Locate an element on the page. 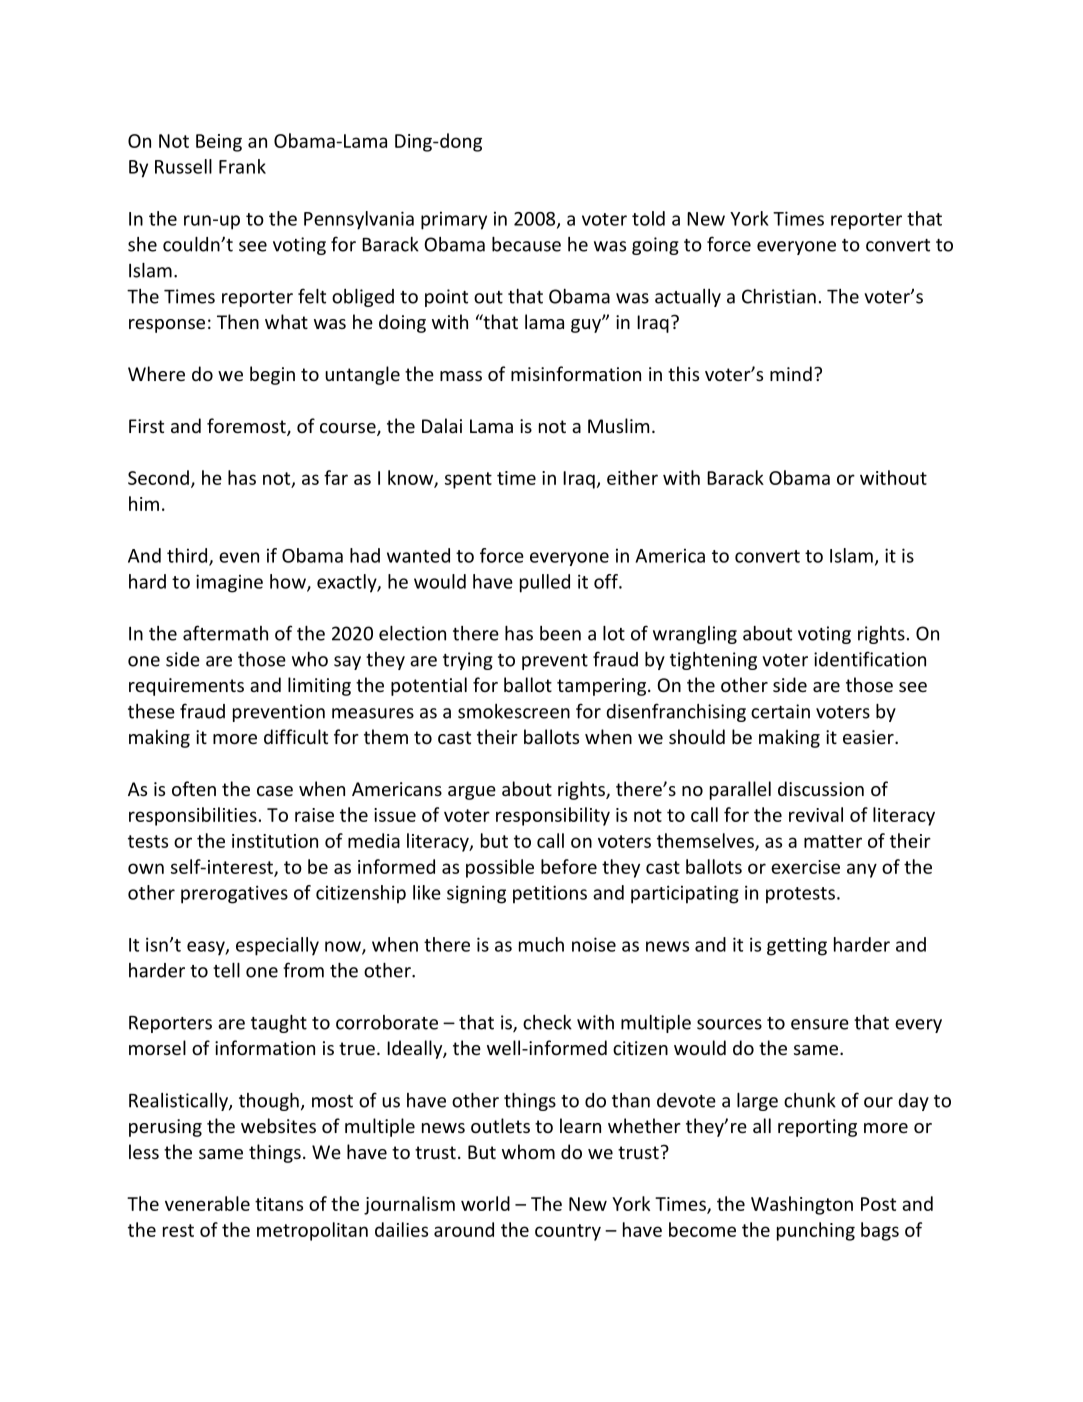  world is located at coordinates (485, 1203).
